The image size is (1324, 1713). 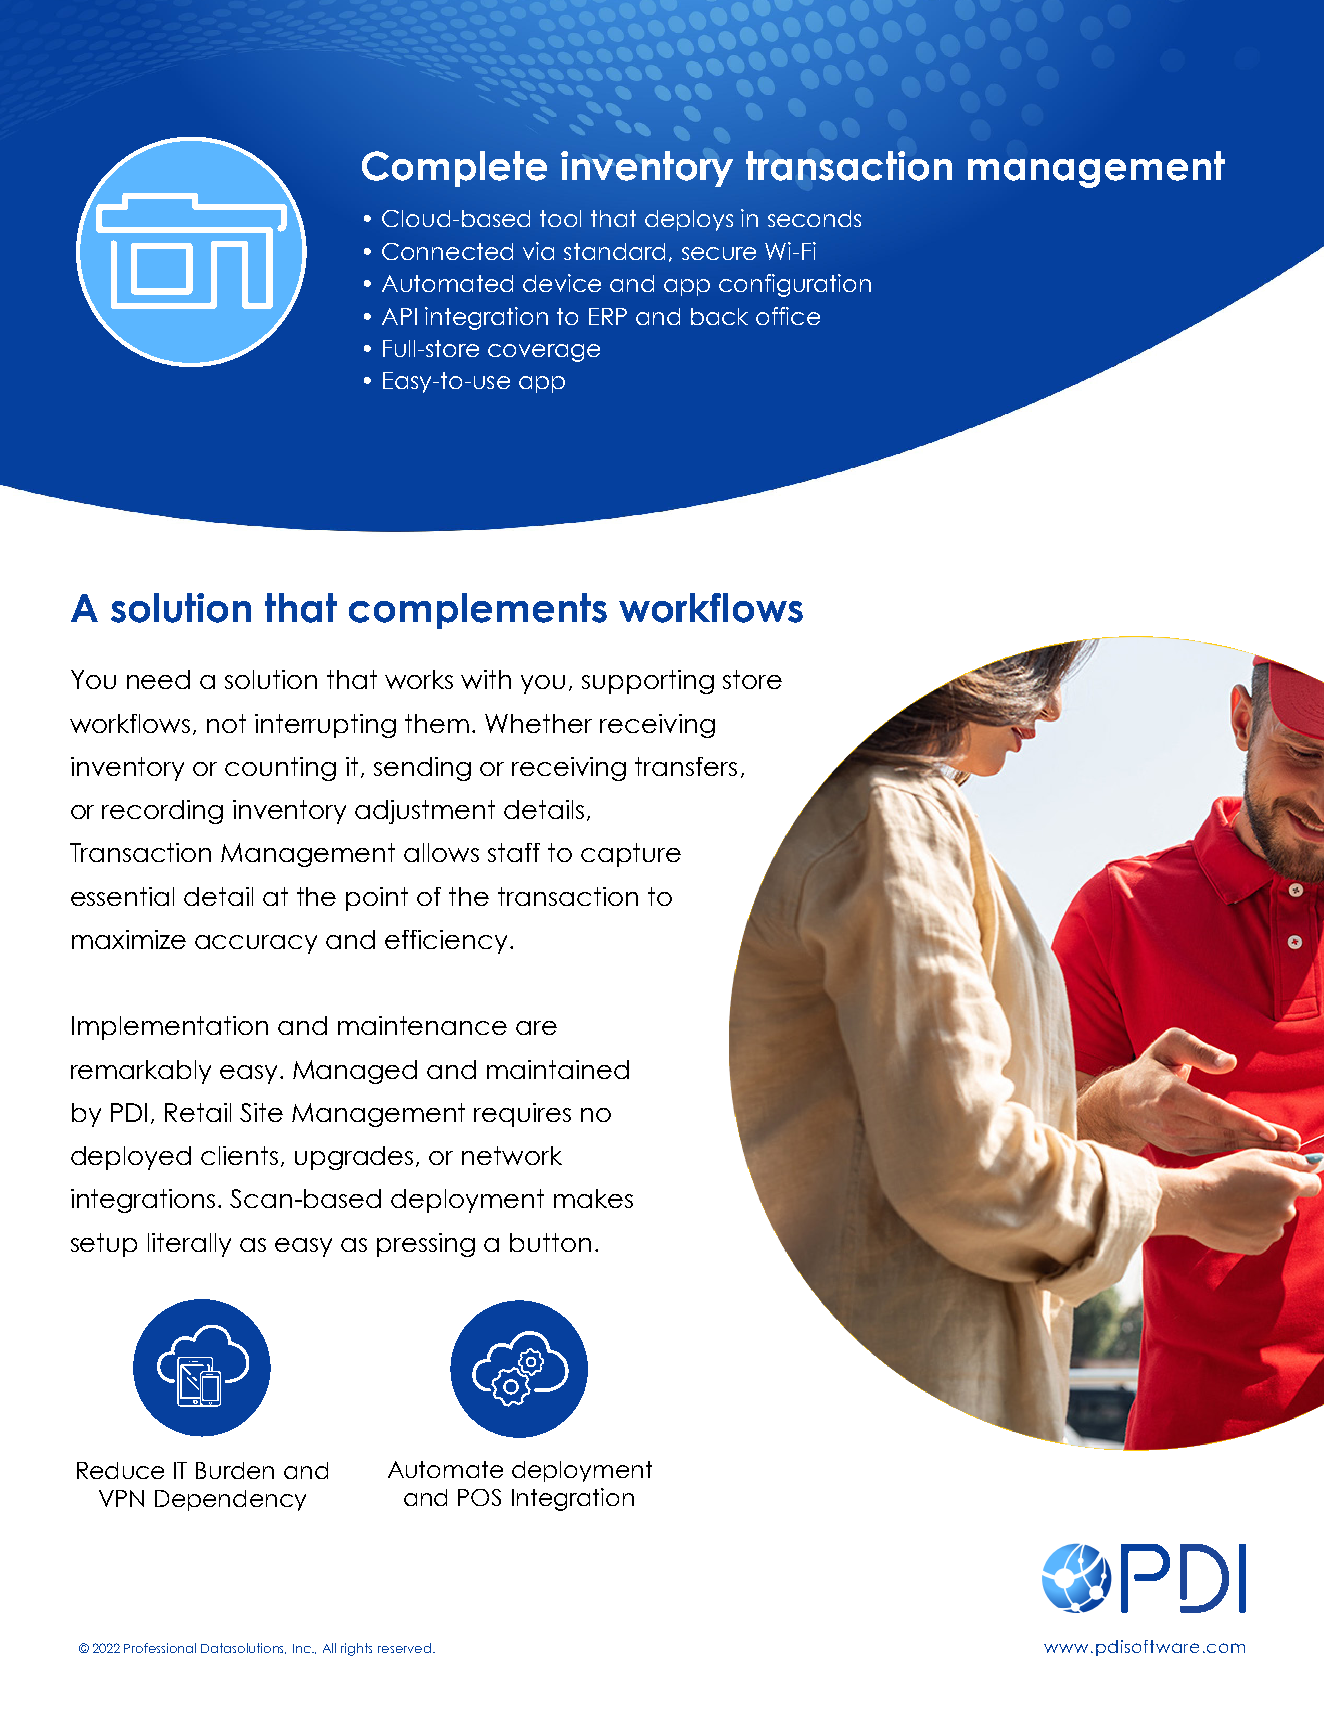 What do you see at coordinates (719, 253) in the document?
I see `secure` at bounding box center [719, 253].
